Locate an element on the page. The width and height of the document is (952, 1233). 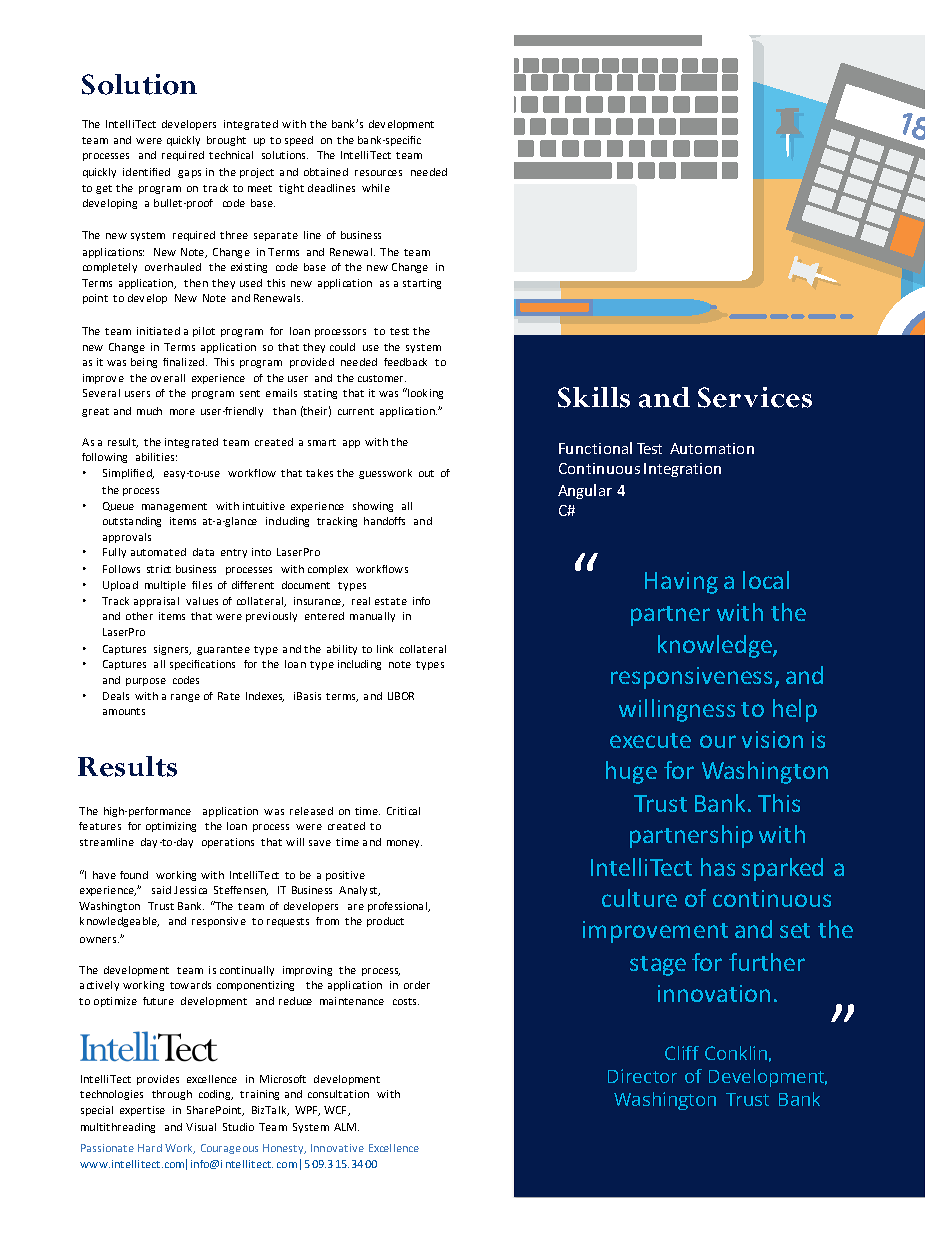
Services is located at coordinates (755, 397).
